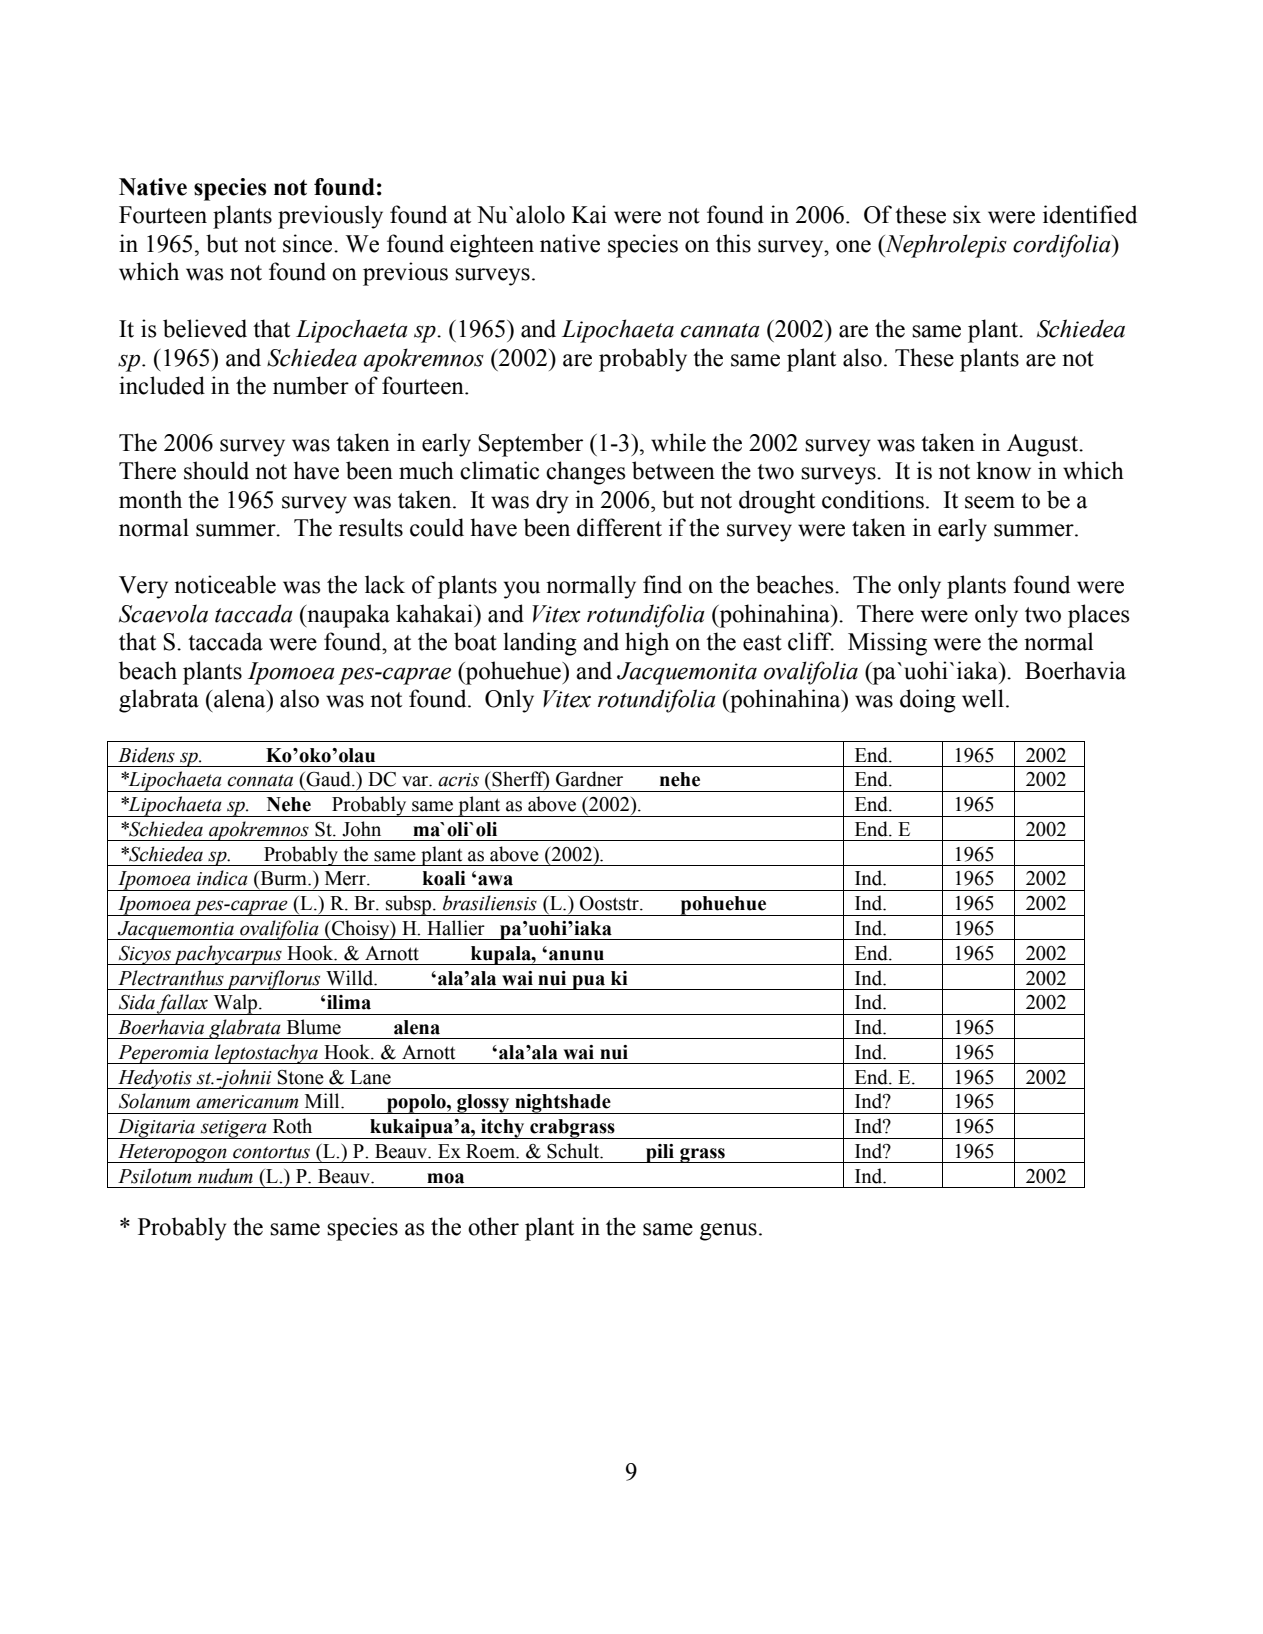 The height and width of the image is (1634, 1263). I want to click on noticeable, so click(225, 584).
